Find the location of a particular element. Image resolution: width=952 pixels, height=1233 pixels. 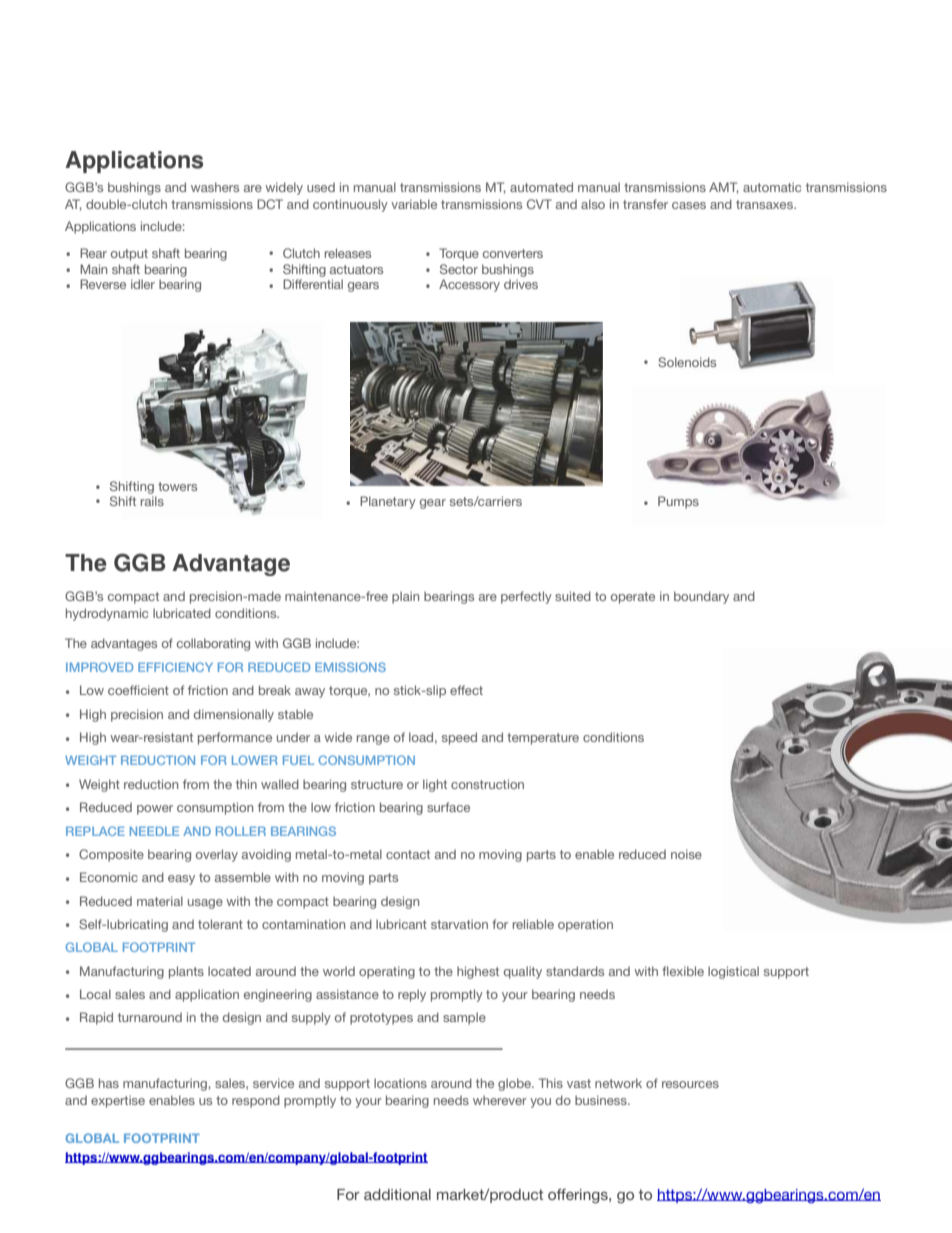

expertise is located at coordinates (118, 1101).
